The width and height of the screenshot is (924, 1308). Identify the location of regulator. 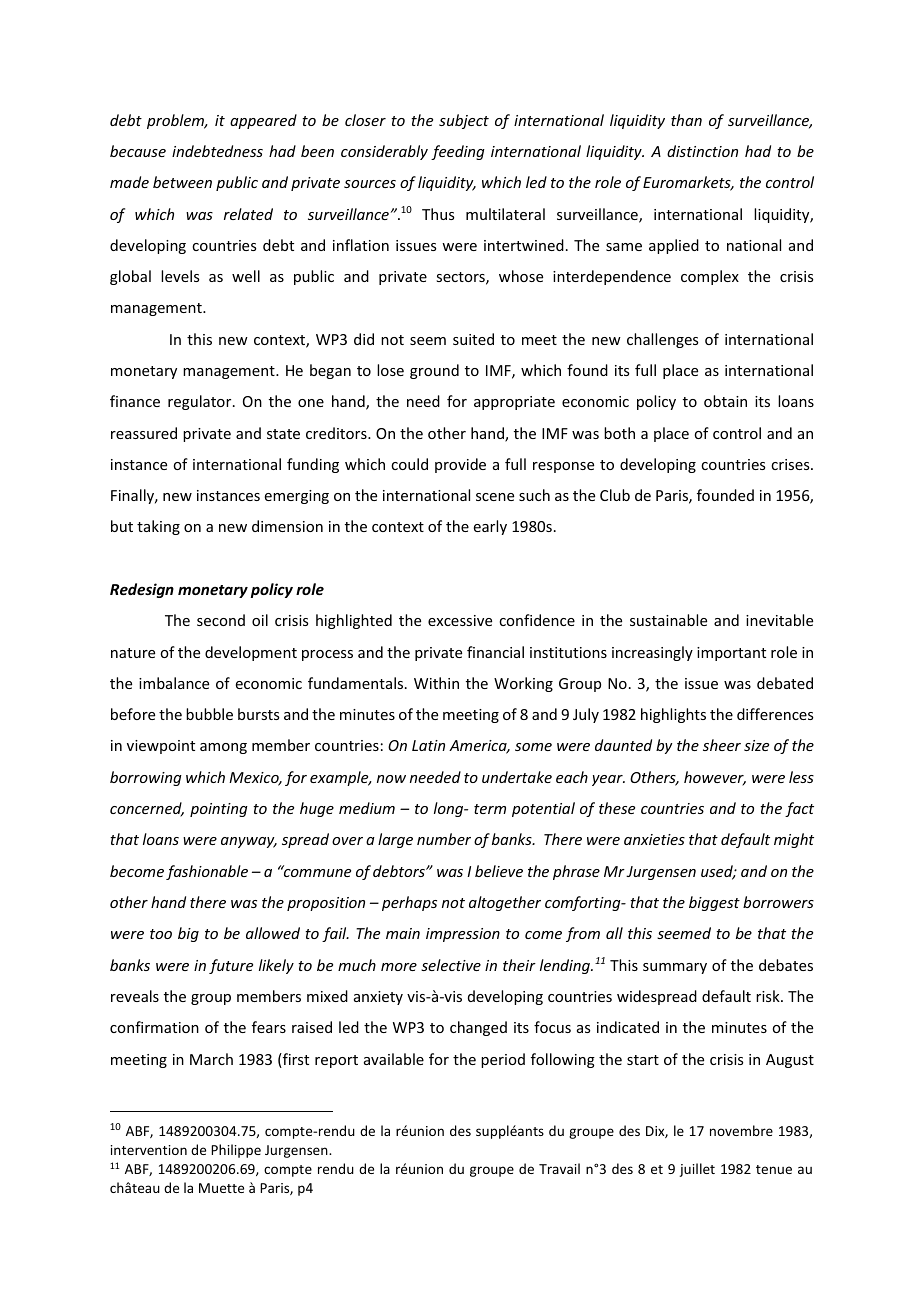
(201, 402).
